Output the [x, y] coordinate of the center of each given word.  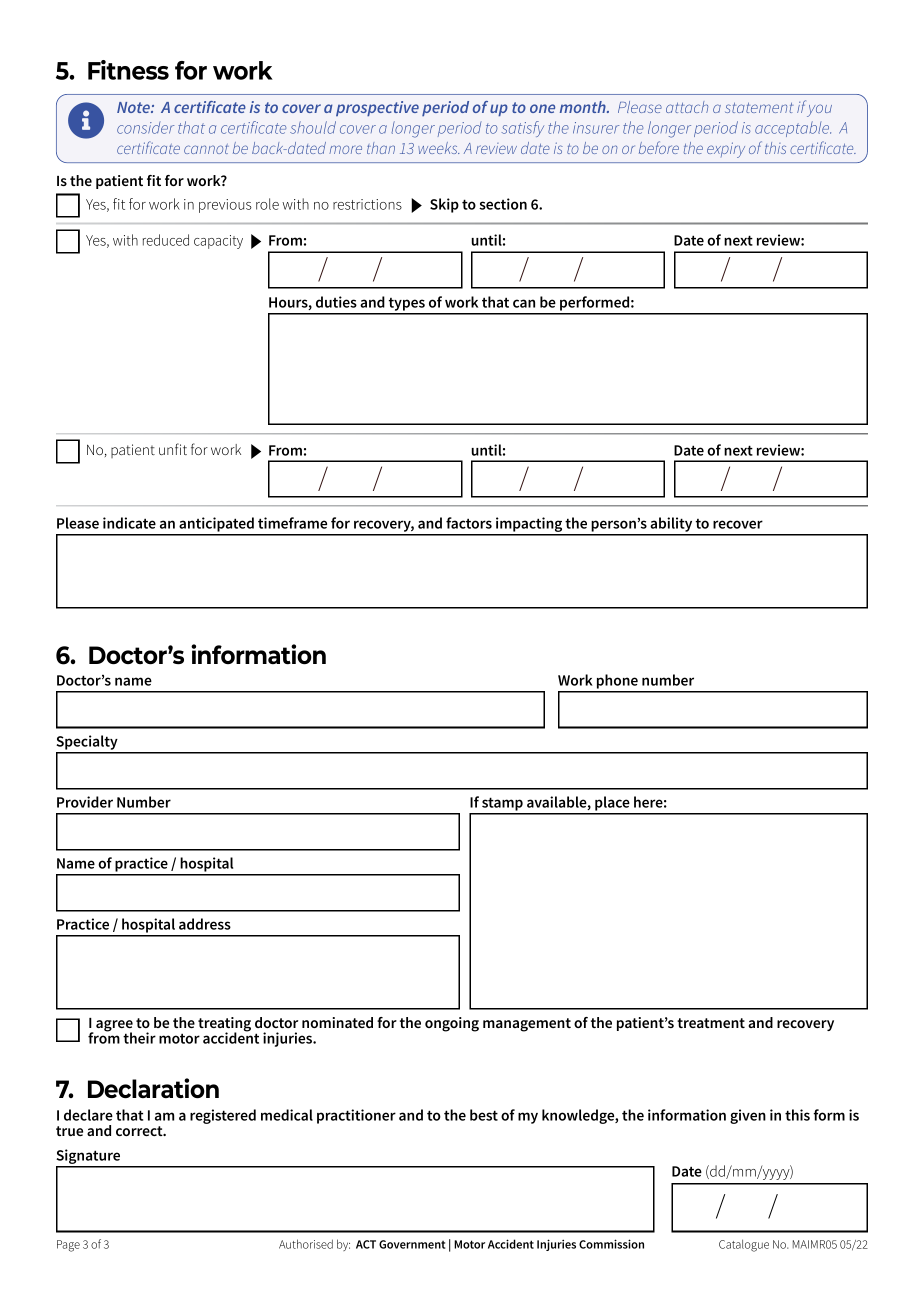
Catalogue [744, 1245]
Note [134, 107]
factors [469, 523]
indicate [129, 523]
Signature [89, 1158]
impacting [529, 526]
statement [759, 107]
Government [412, 1244]
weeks [439, 148]
